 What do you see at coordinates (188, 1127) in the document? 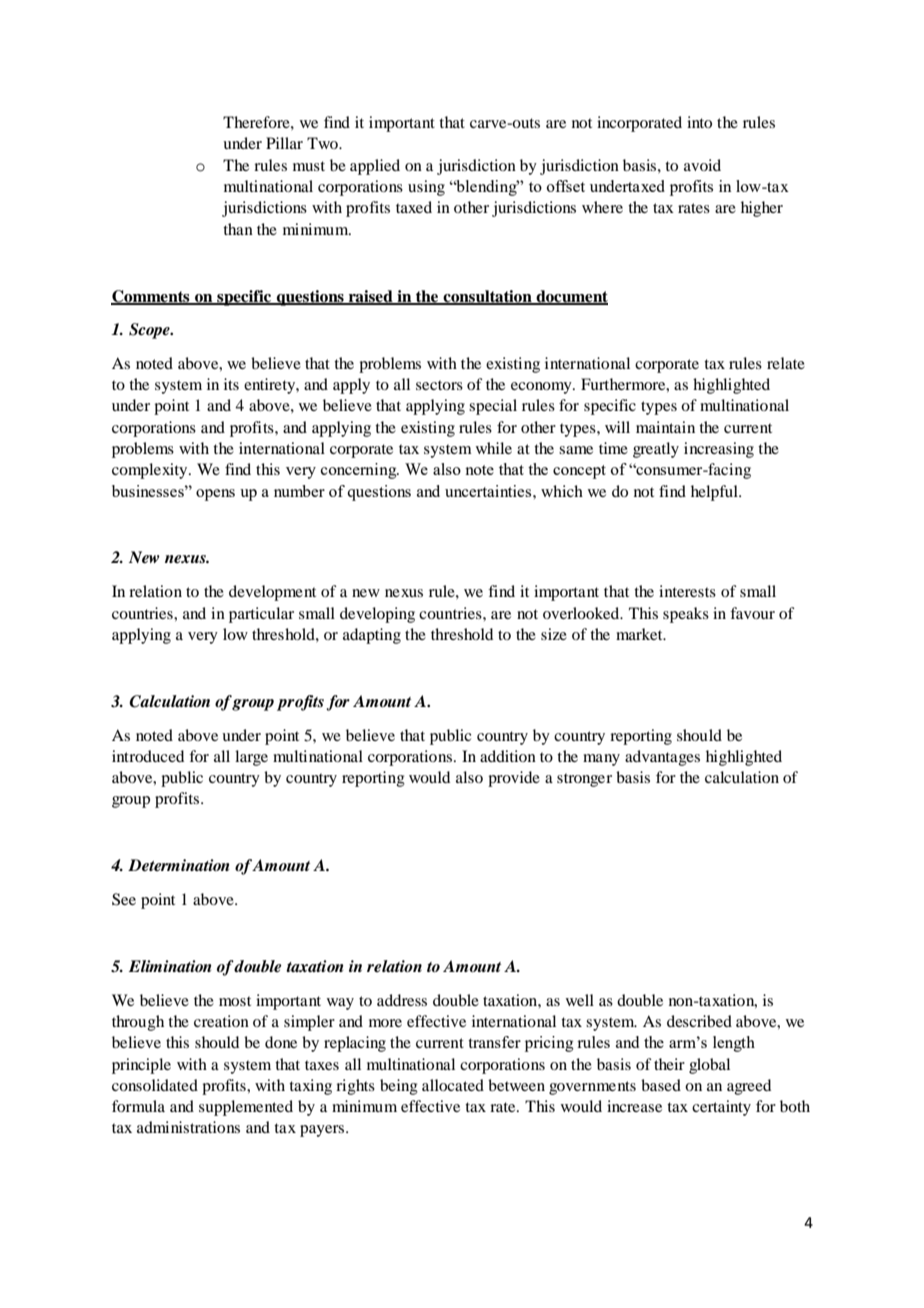
I see `administrations` at bounding box center [188, 1127].
